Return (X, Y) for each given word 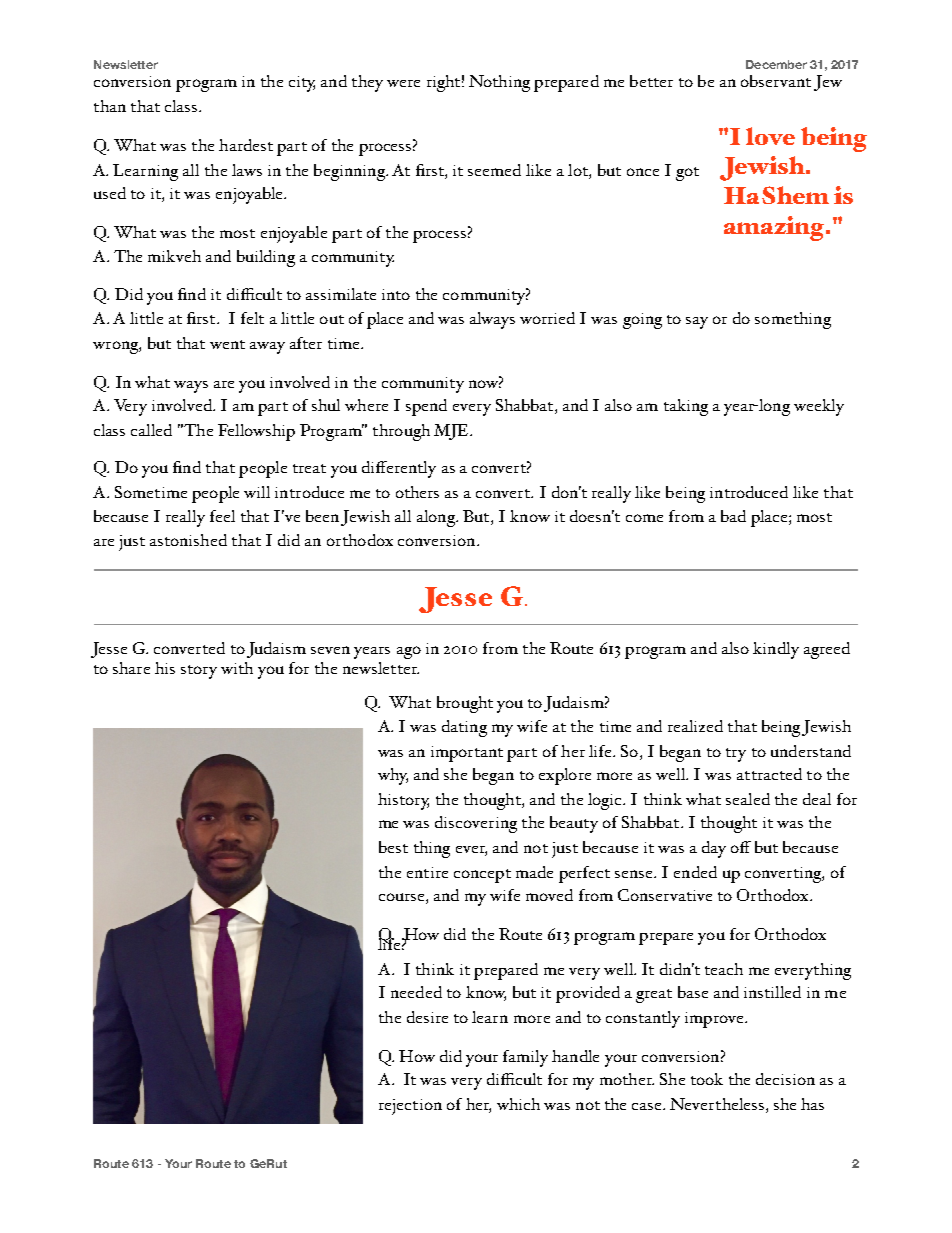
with (237, 668)
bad (733, 516)
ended (695, 872)
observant (776, 81)
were (403, 83)
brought (465, 704)
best (393, 847)
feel (222, 516)
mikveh (174, 256)
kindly (776, 650)
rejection (410, 1107)
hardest (246, 145)
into (396, 294)
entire (427, 872)
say (697, 323)
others (417, 492)
